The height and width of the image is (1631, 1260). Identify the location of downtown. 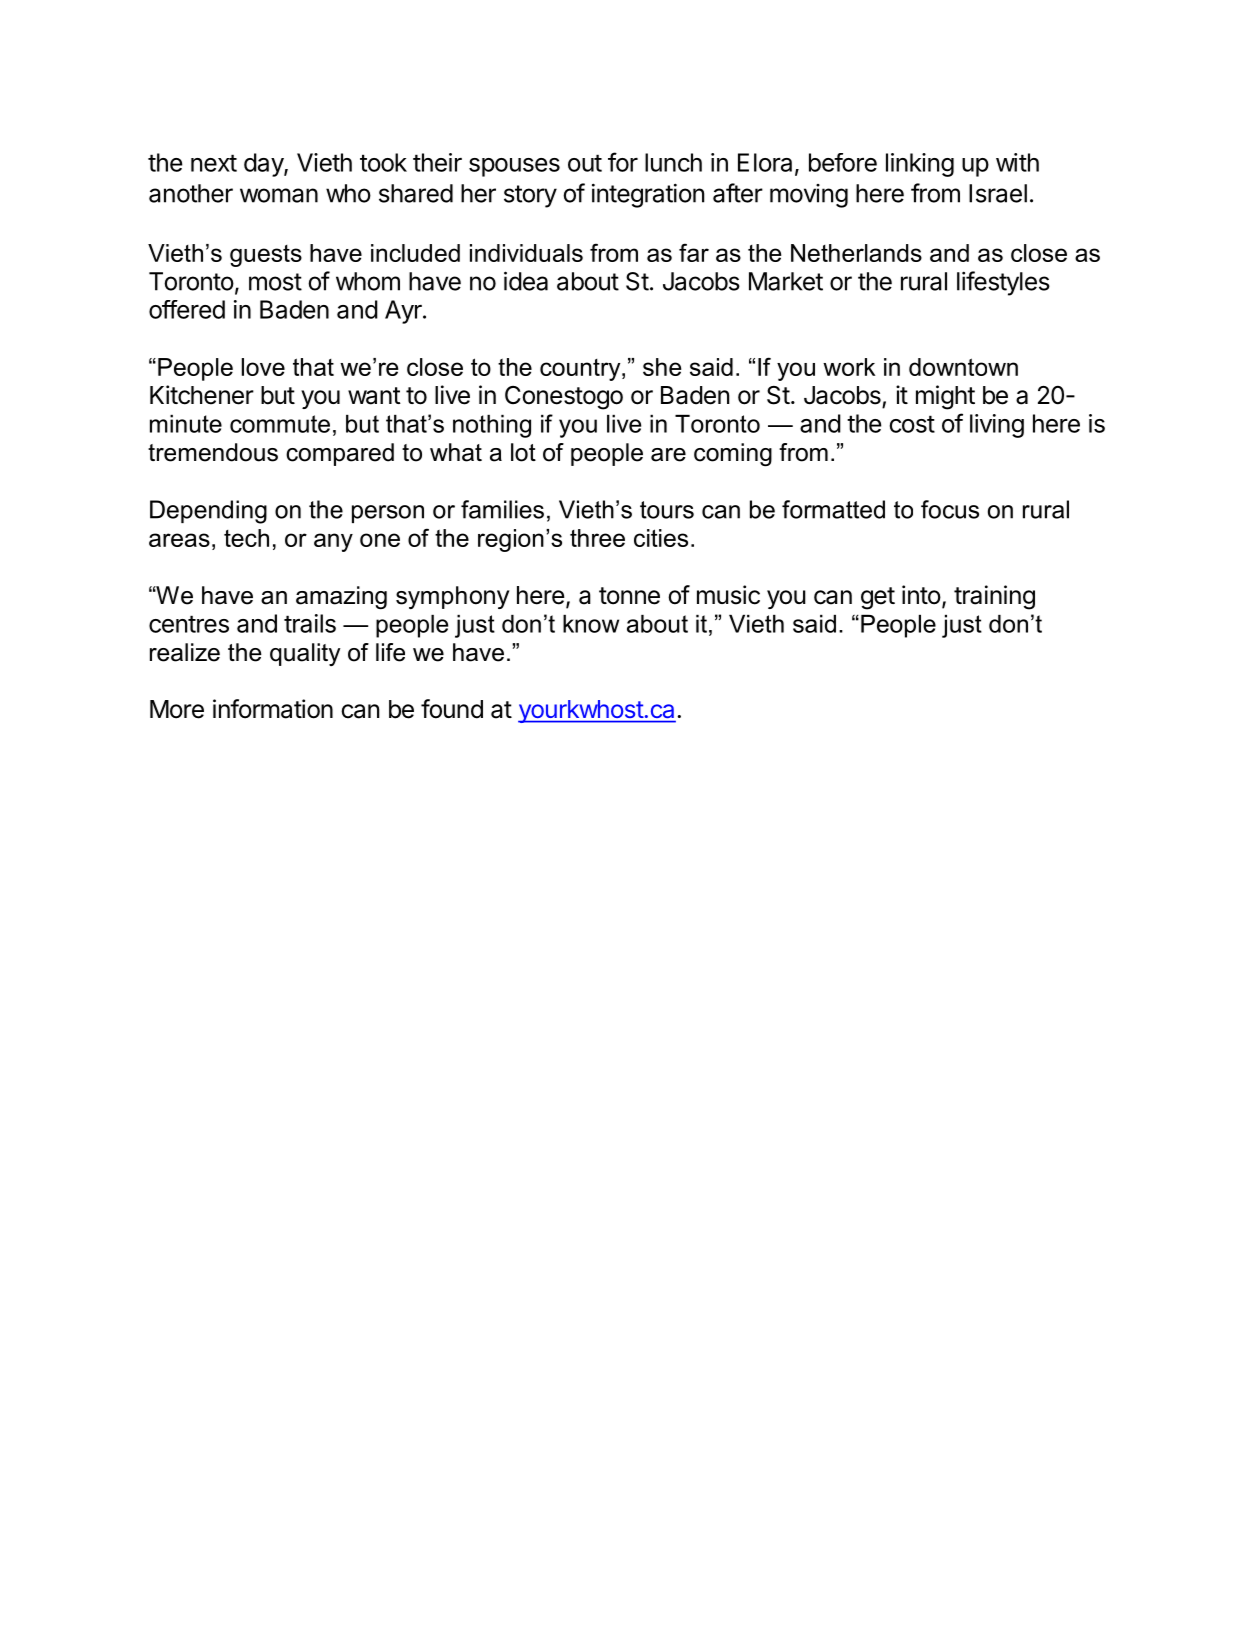
(963, 367).
